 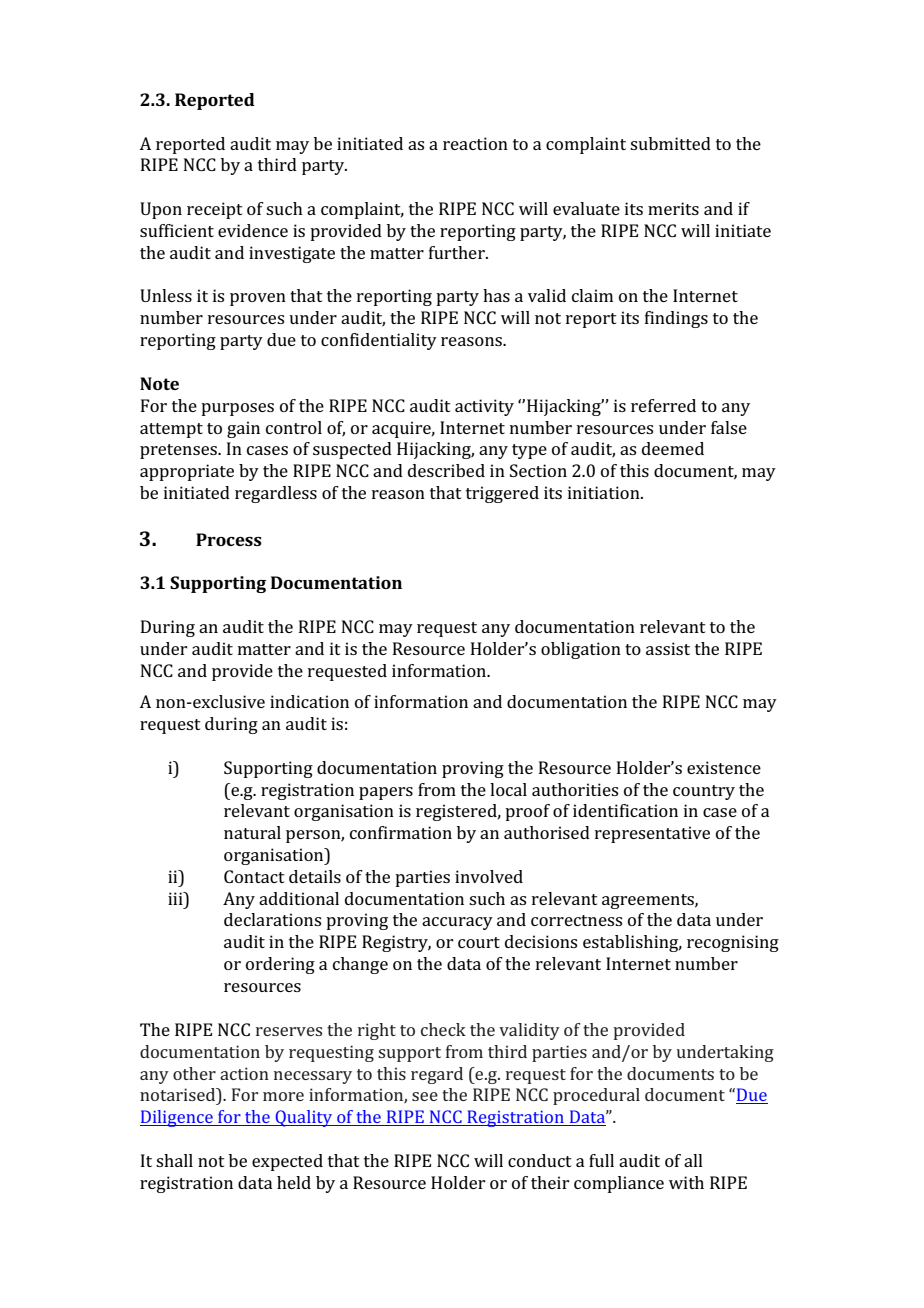 What do you see at coordinates (215, 210) in the screenshot?
I see `receipt` at bounding box center [215, 210].
